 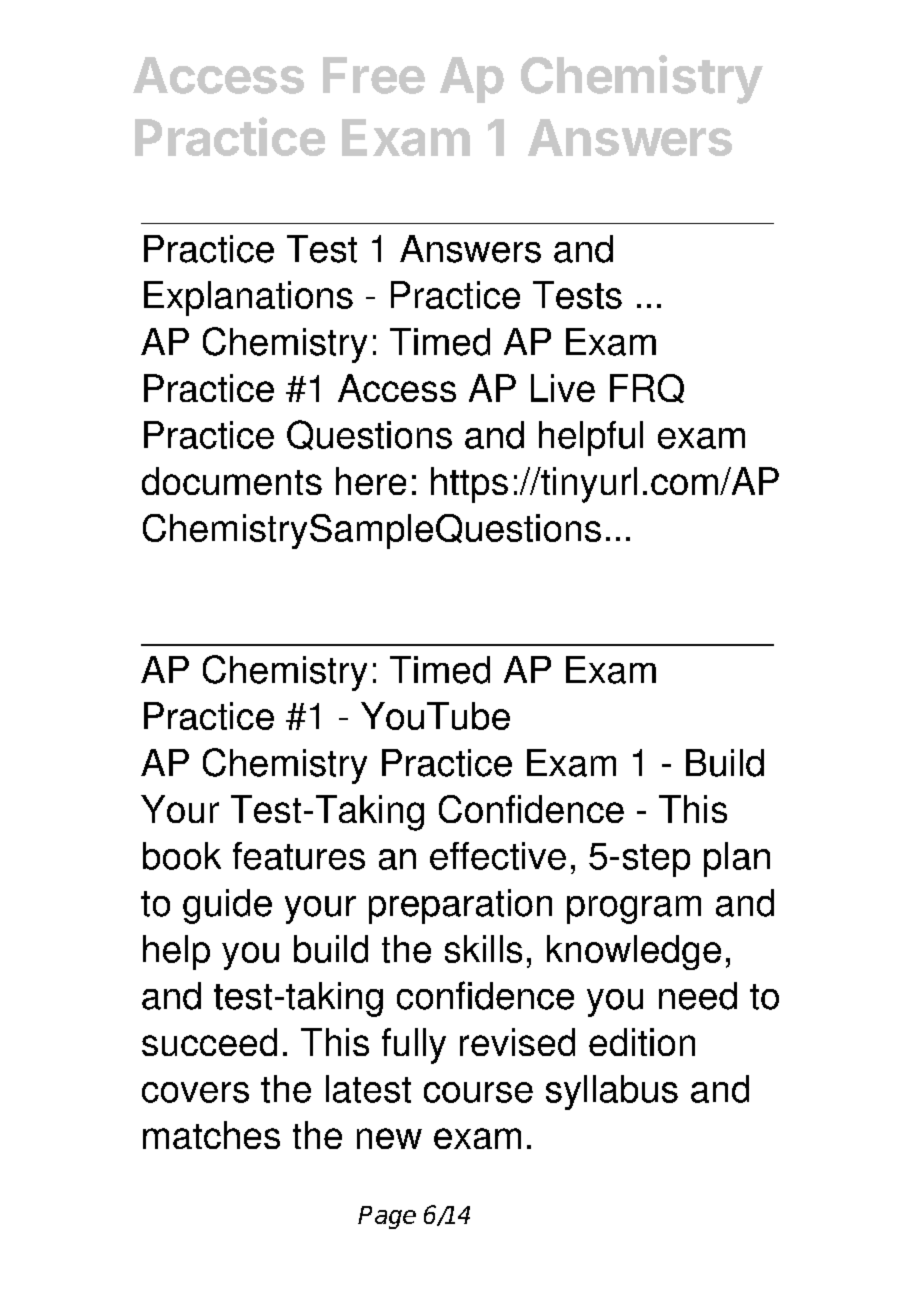 What do you see at coordinates (374, 75) in the screenshot?
I see `Free` at bounding box center [374, 75].
